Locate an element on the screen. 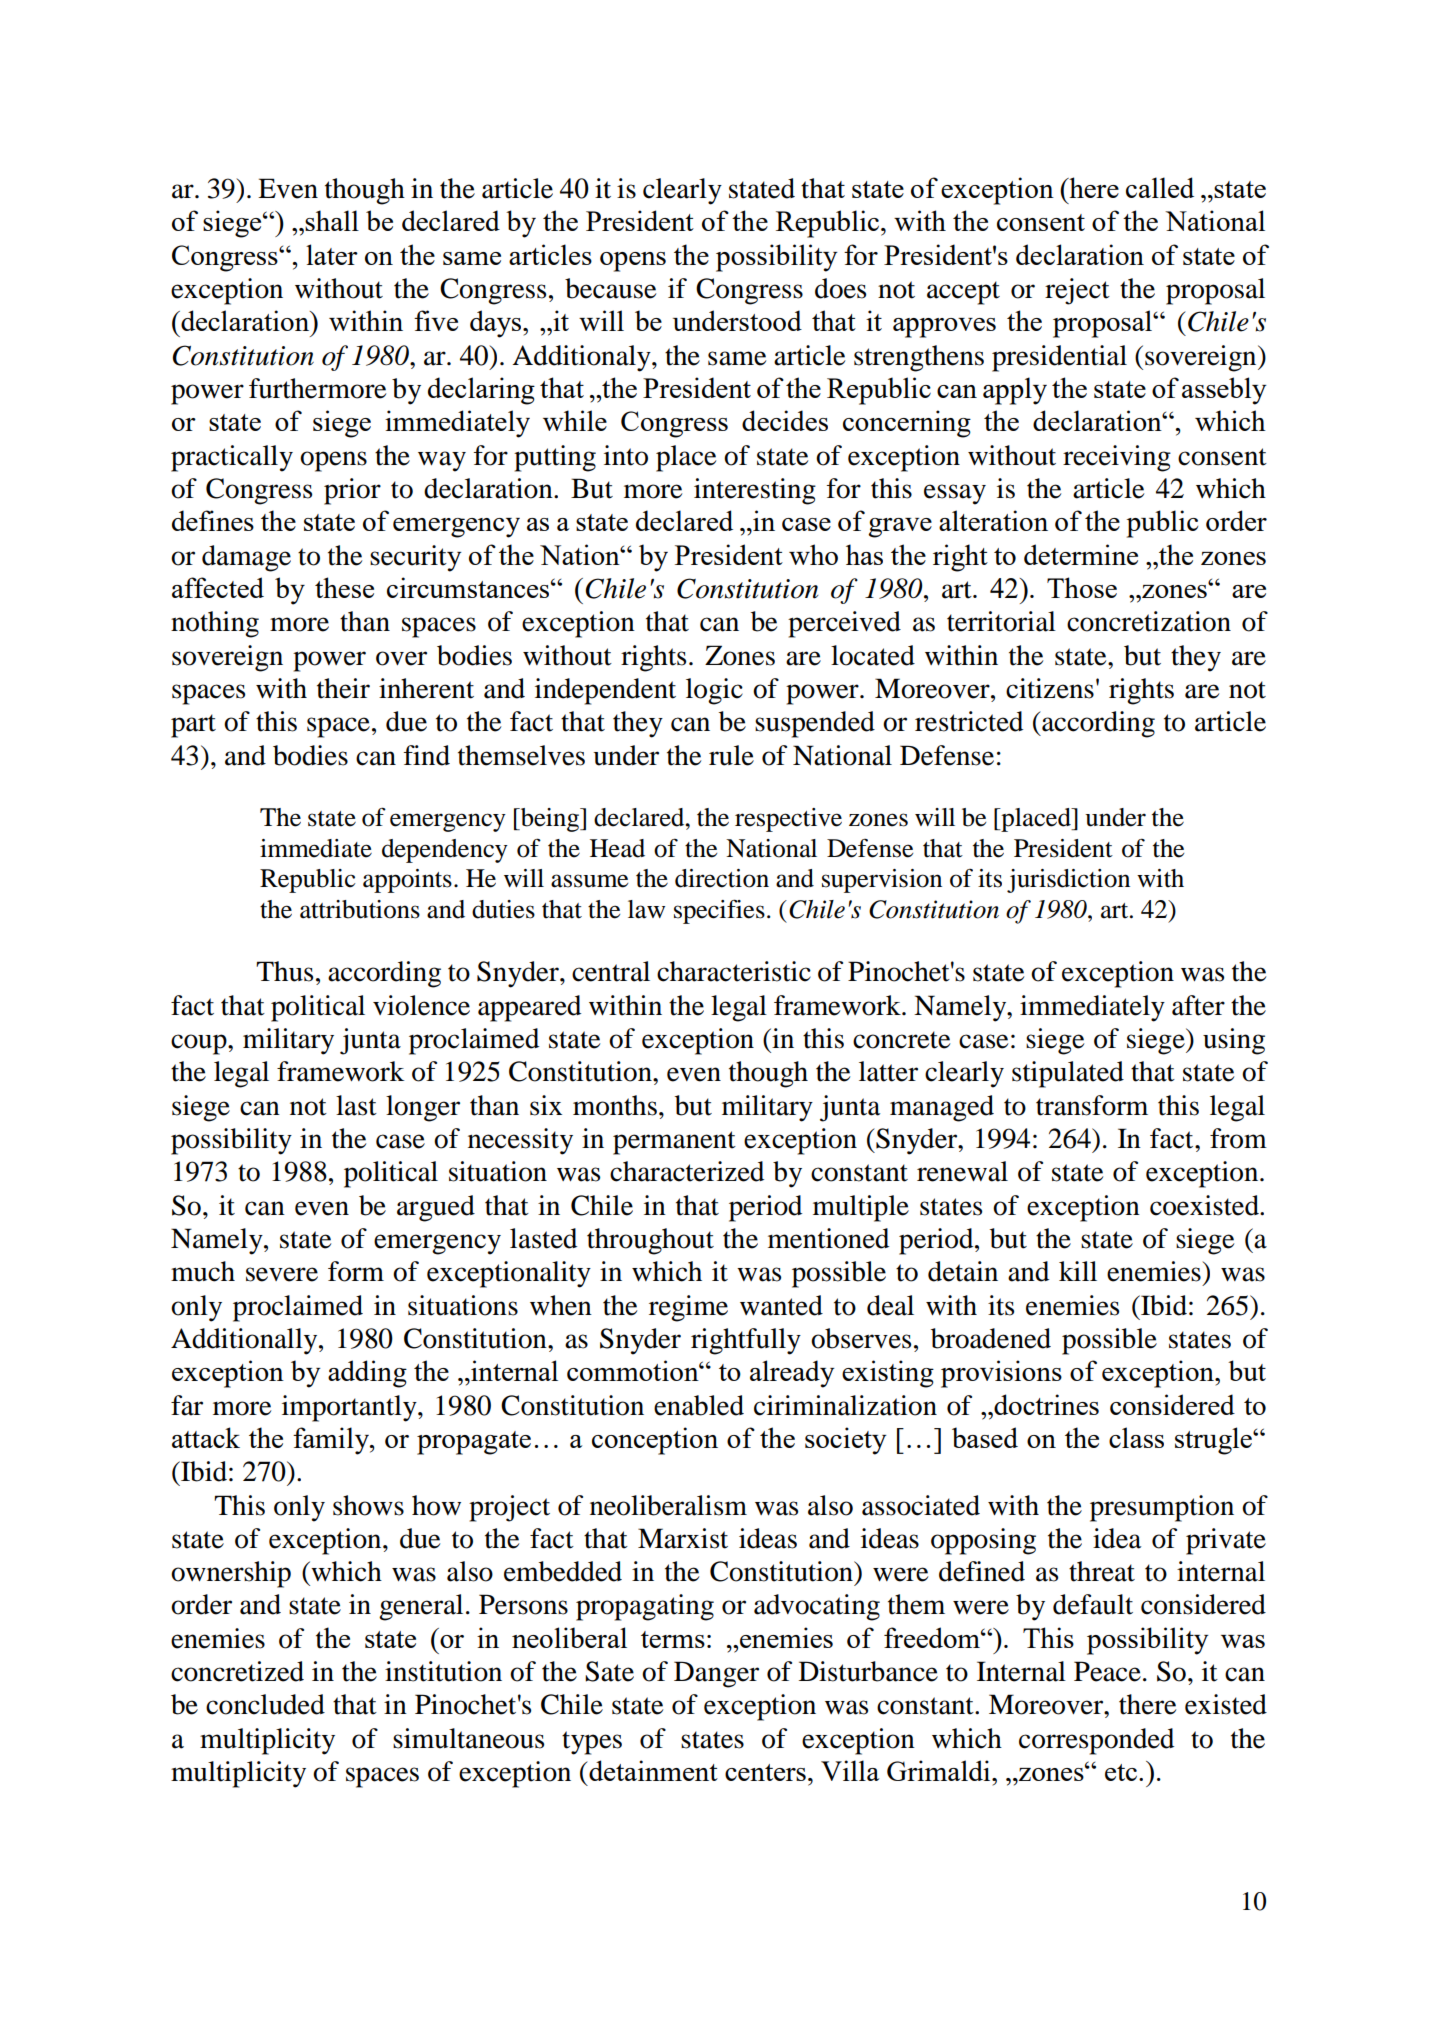 The width and height of the screenshot is (1438, 2033). called is located at coordinates (1160, 187).
